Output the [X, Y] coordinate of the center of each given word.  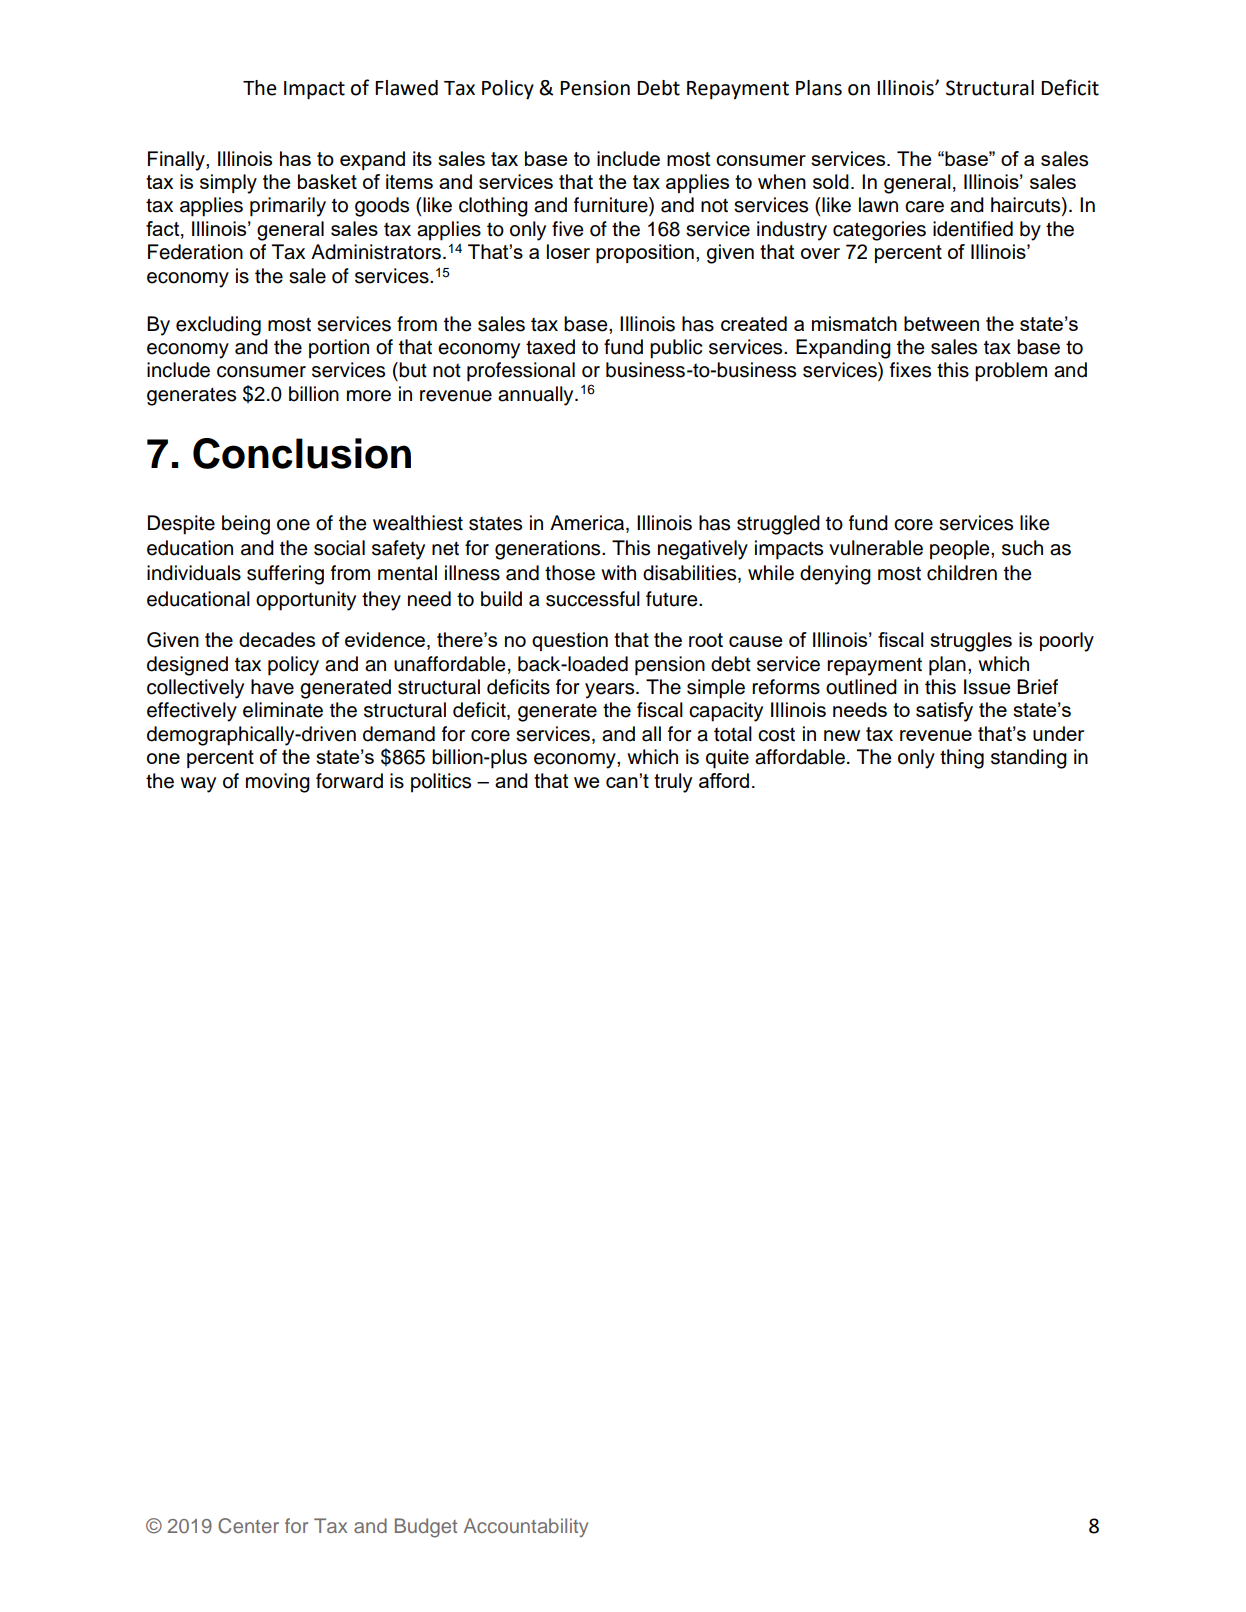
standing [1029, 759]
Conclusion [302, 453]
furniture [612, 206]
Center [248, 1526]
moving [278, 783]
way [198, 785]
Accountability [526, 1527]
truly [673, 783]
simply [228, 184]
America [588, 524]
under [1058, 733]
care [924, 207]
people [961, 550]
